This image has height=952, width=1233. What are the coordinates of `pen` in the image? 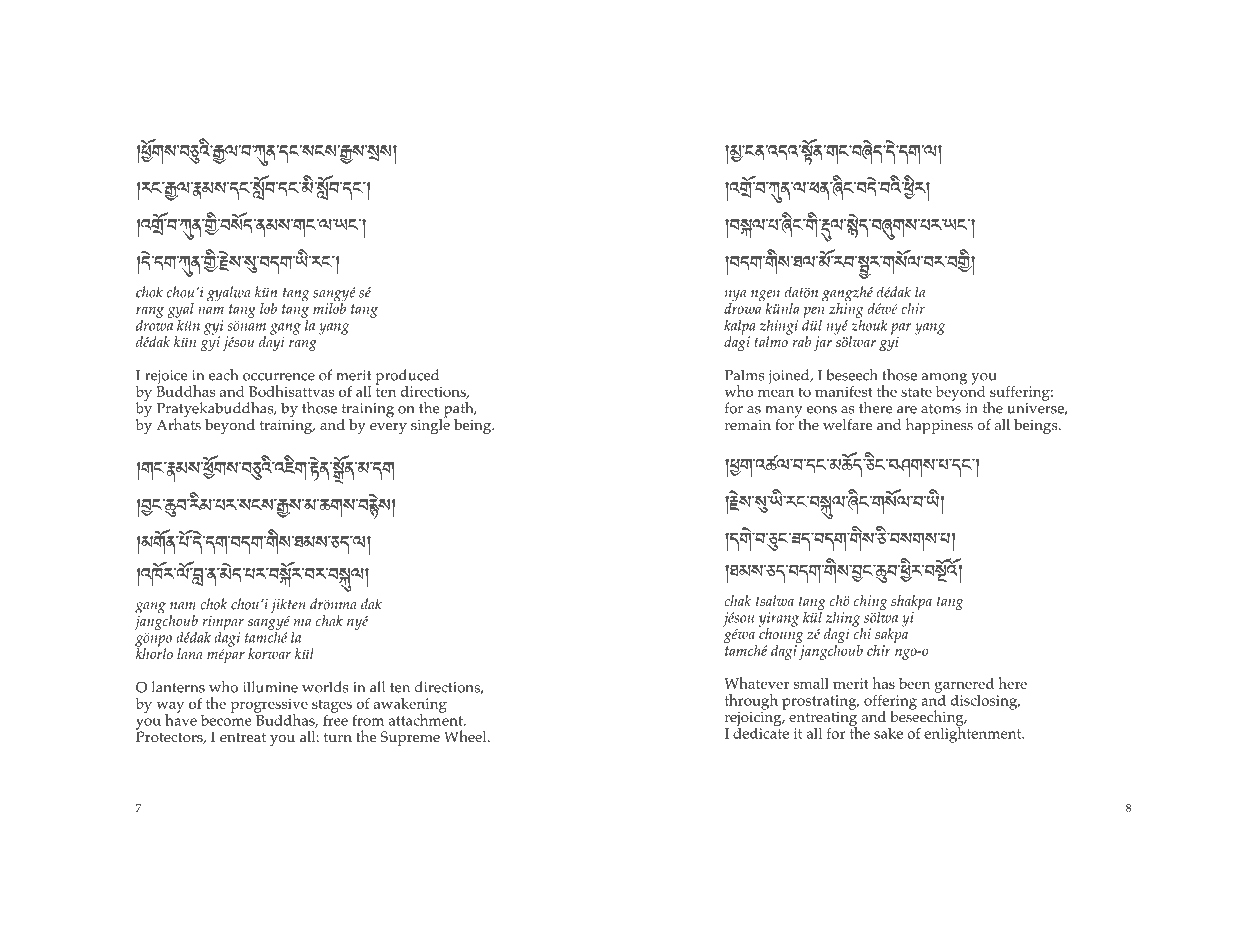 It's located at (814, 312).
